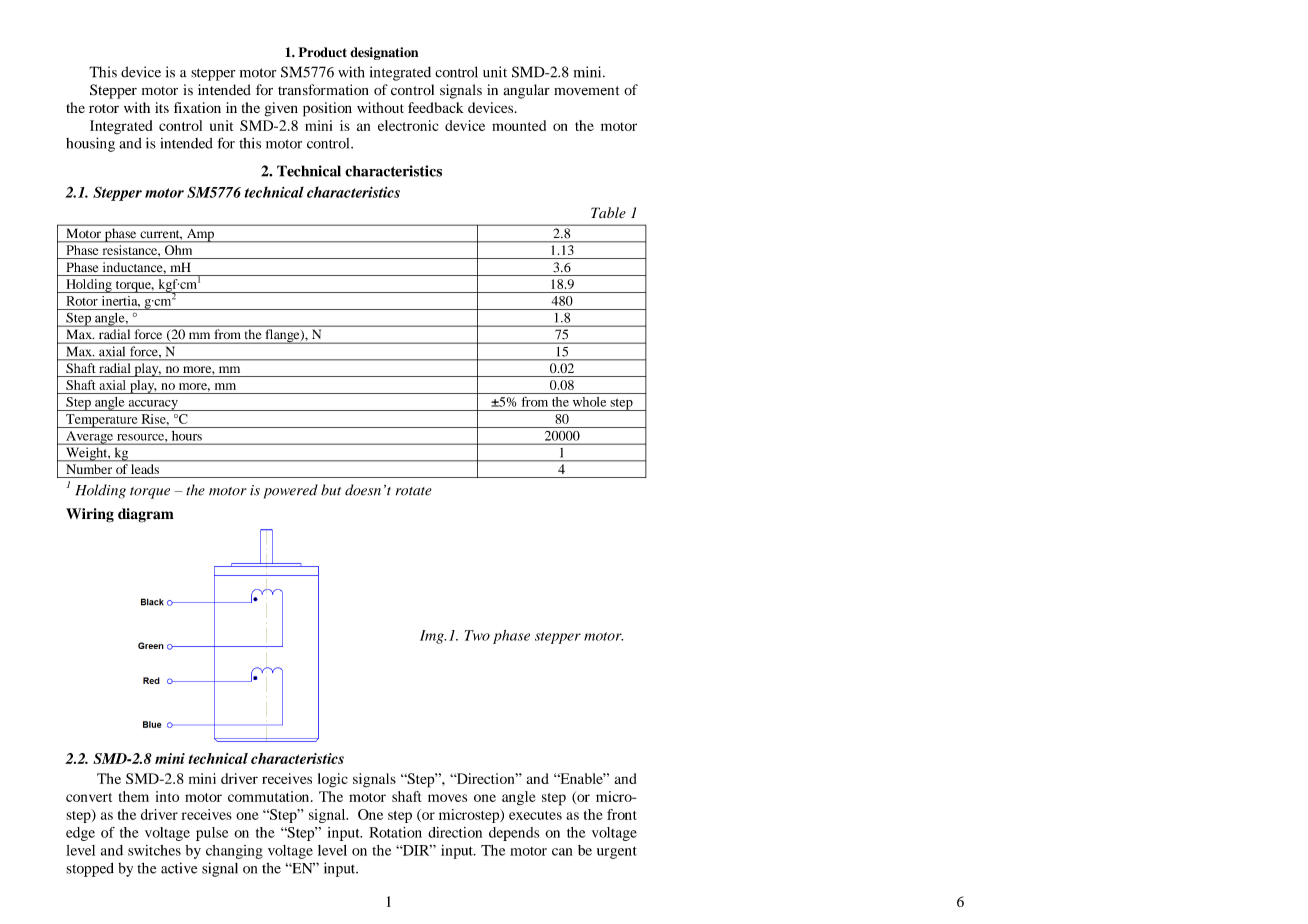 This image has width=1308, height=924. What do you see at coordinates (200, 235) in the image?
I see `Amp` at bounding box center [200, 235].
